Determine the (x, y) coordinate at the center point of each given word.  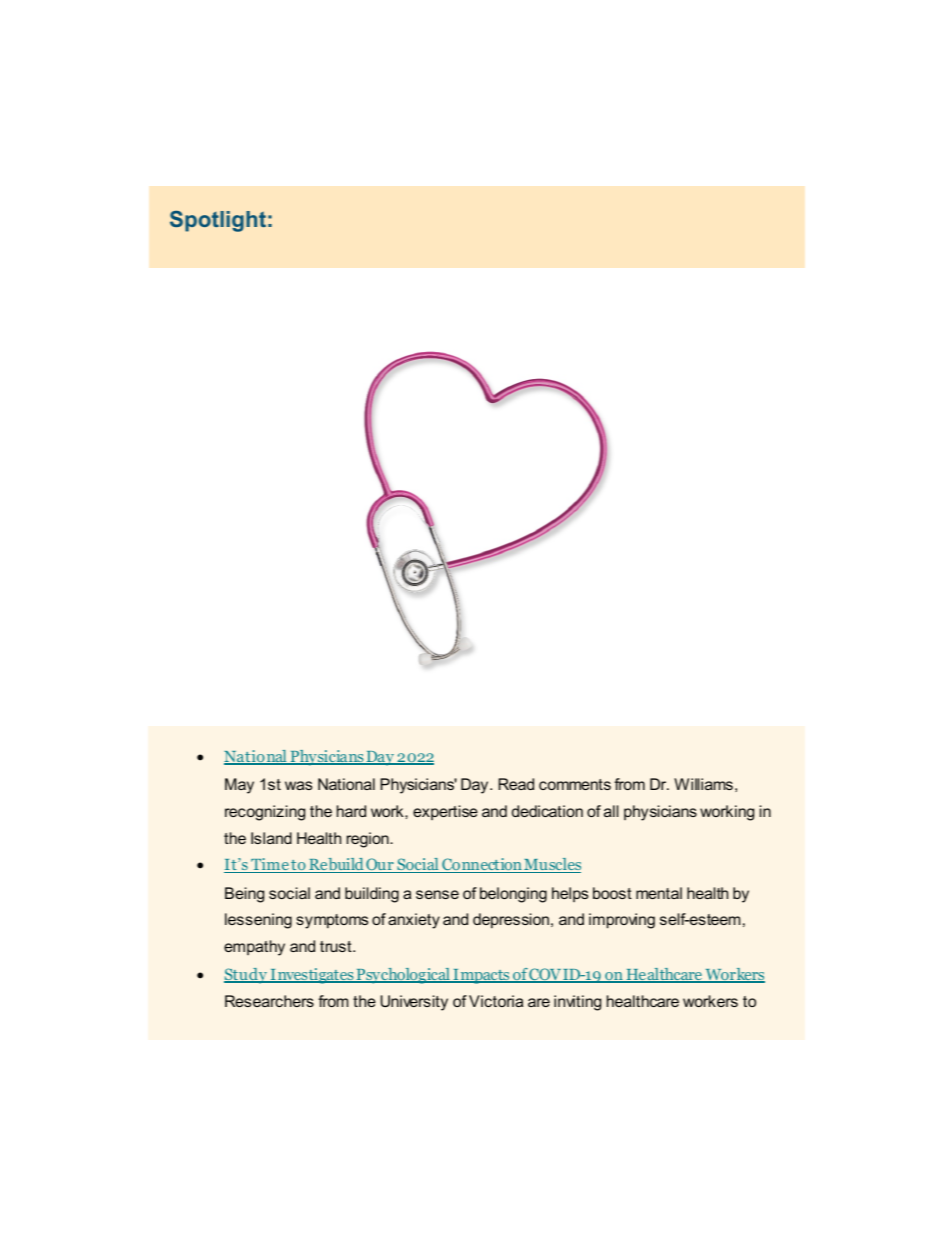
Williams (703, 784)
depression (512, 921)
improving (622, 921)
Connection (482, 865)
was (298, 785)
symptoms (332, 921)
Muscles (552, 865)
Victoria (496, 1001)
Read (516, 784)
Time (270, 865)
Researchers (269, 1001)
